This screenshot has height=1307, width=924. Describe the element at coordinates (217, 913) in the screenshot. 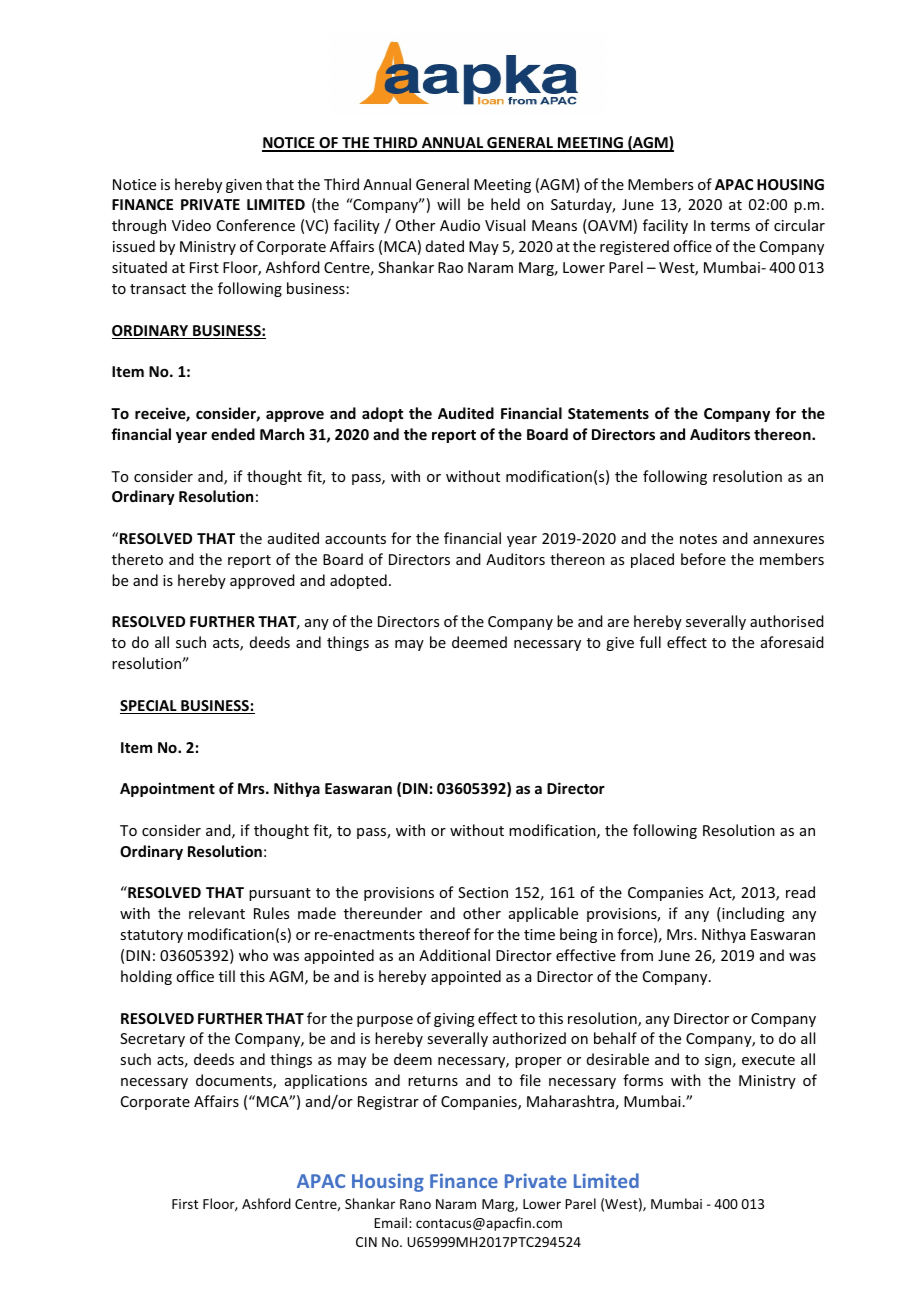

I see `relevant` at that location.
